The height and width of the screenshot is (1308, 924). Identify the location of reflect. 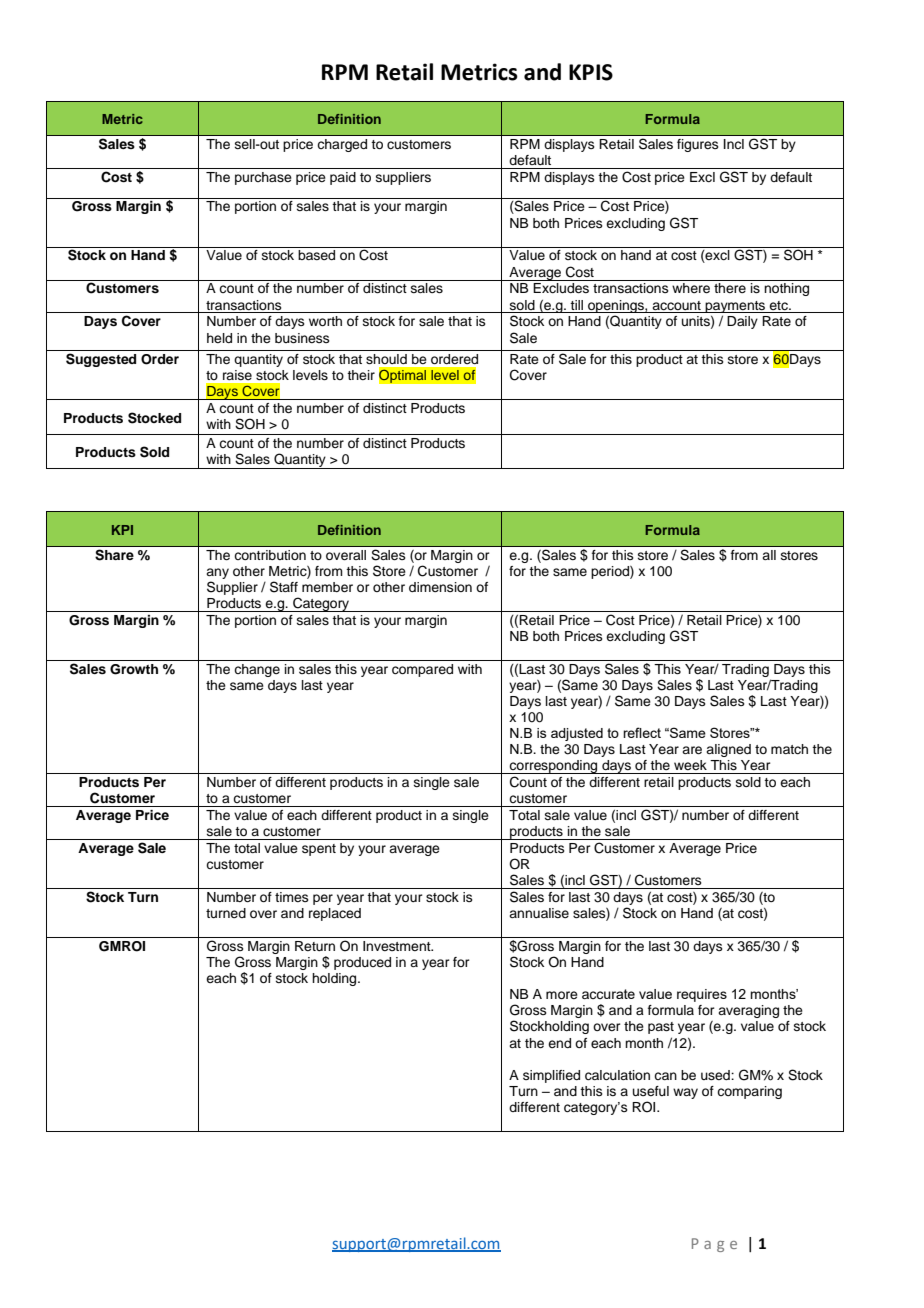
(642, 732).
